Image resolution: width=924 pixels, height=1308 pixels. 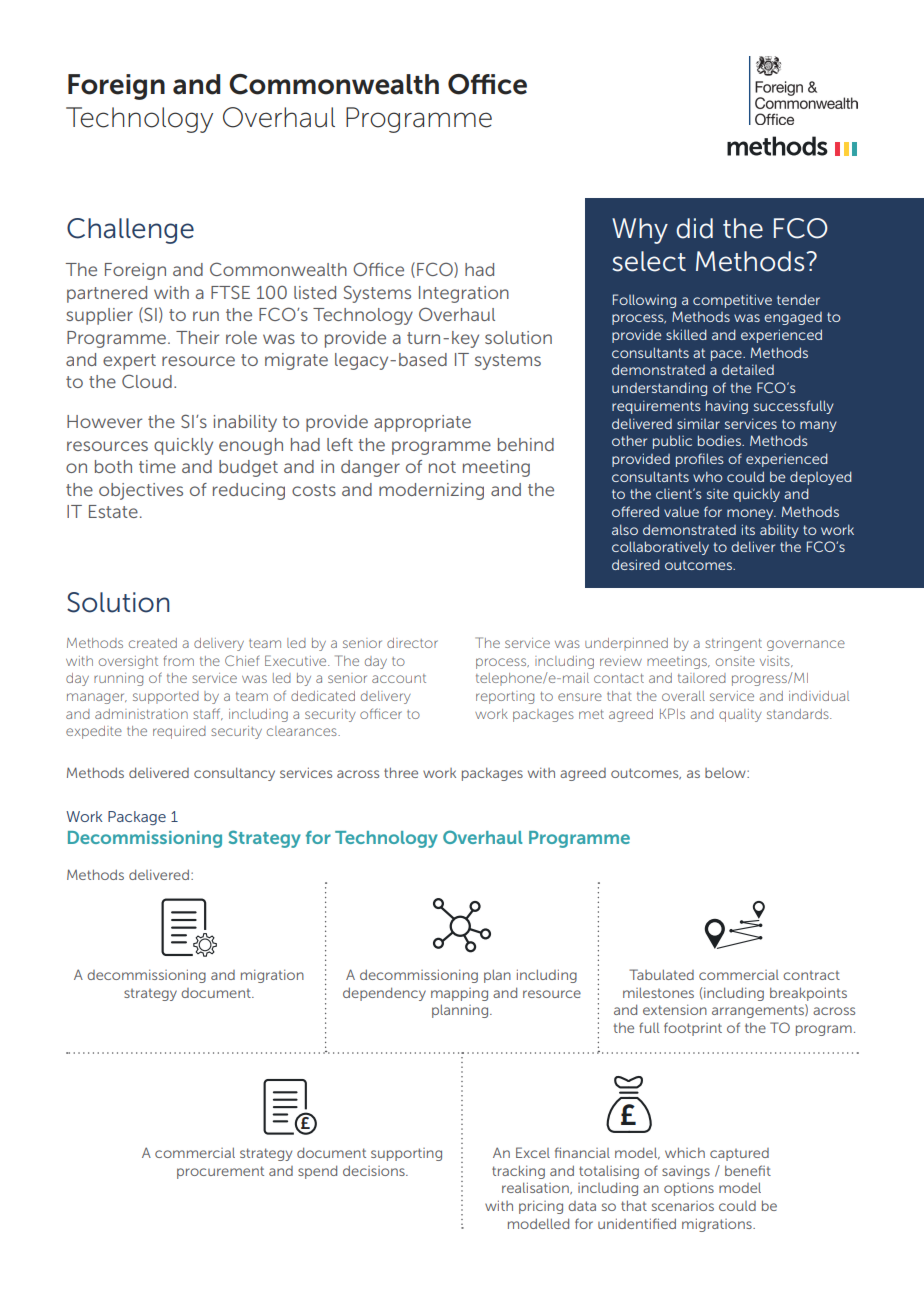 What do you see at coordinates (141, 491) in the screenshot?
I see `objectives` at bounding box center [141, 491].
